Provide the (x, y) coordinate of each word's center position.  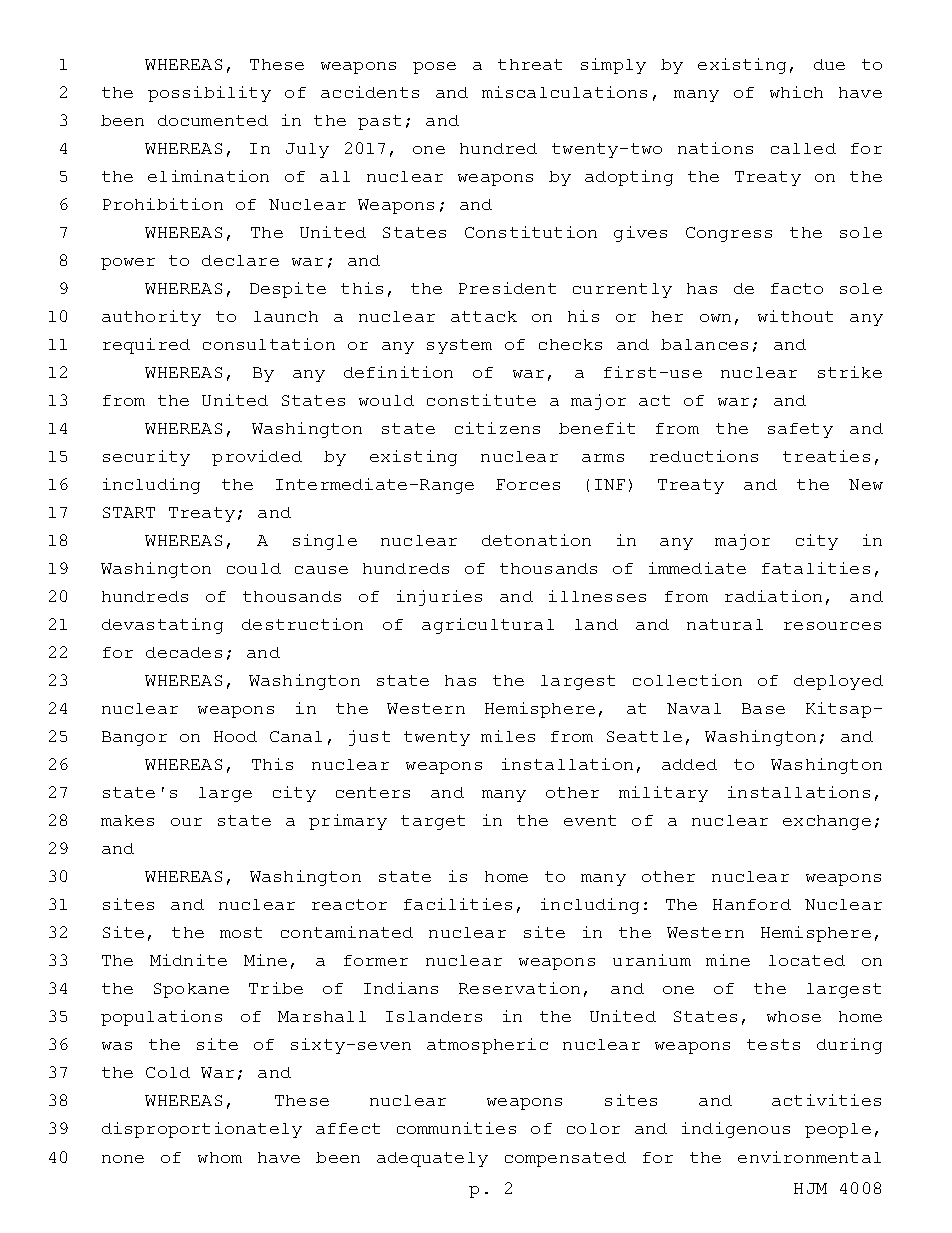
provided (257, 458)
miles (508, 736)
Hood (235, 736)
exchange (827, 822)
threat (530, 64)
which (796, 92)
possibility (209, 94)
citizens (497, 428)
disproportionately (202, 1130)
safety (800, 430)
